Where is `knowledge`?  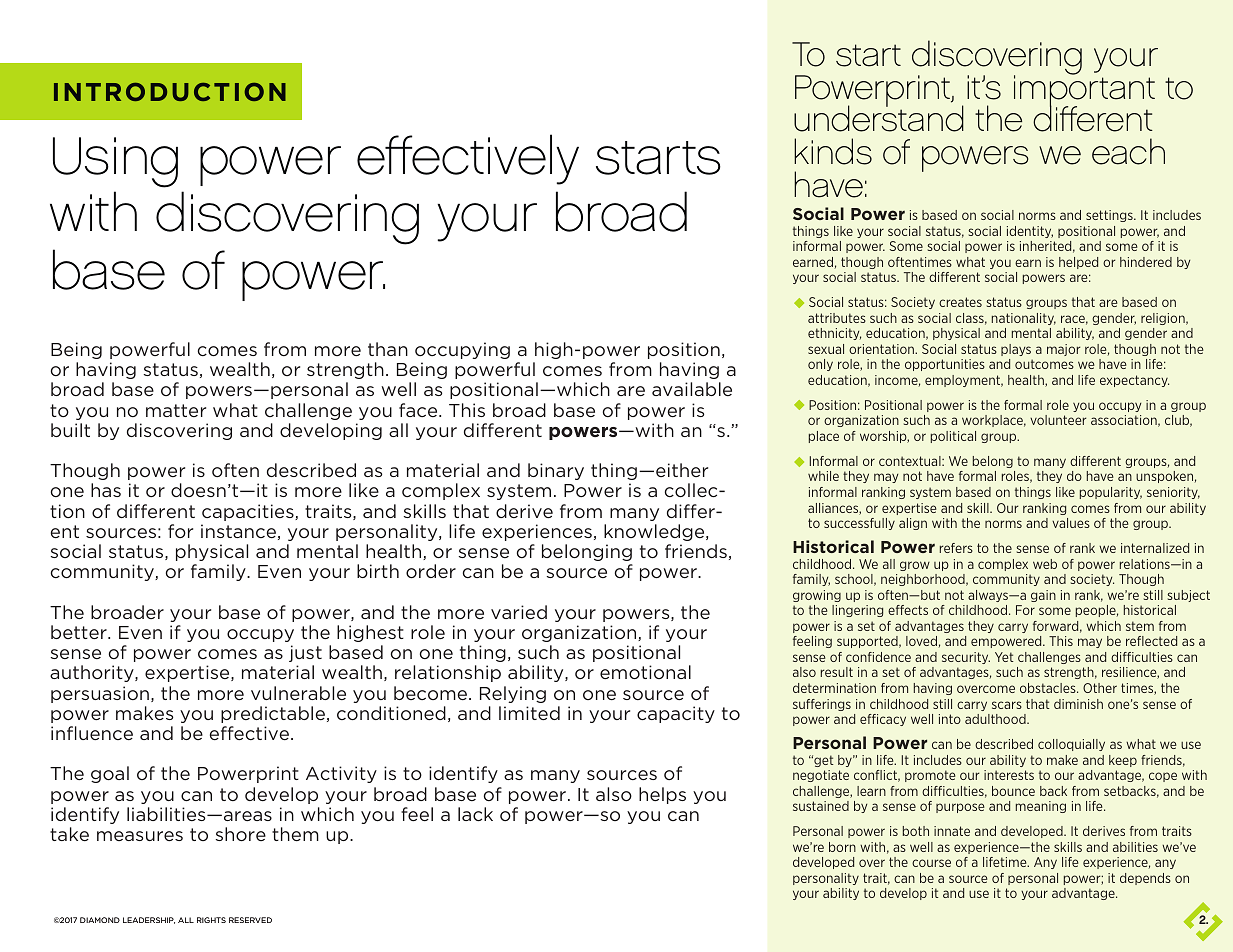 knowledge is located at coordinates (655, 532).
